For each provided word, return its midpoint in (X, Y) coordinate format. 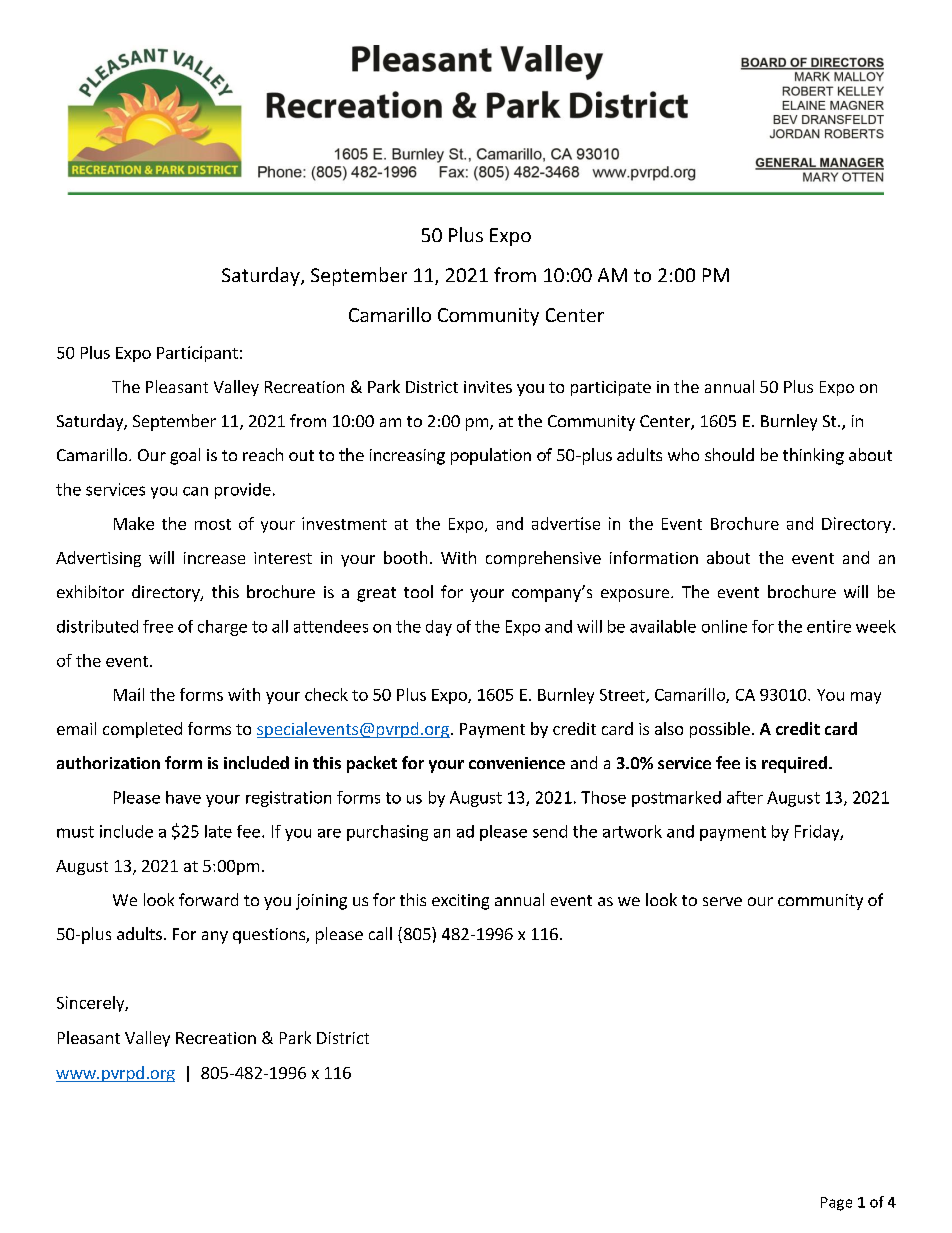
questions (270, 936)
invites (488, 387)
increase (214, 558)
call (380, 933)
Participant (197, 354)
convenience (517, 763)
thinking (813, 456)
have (183, 797)
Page (836, 1204)
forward (208, 899)
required (794, 764)
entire (829, 626)
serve (722, 901)
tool (418, 591)
